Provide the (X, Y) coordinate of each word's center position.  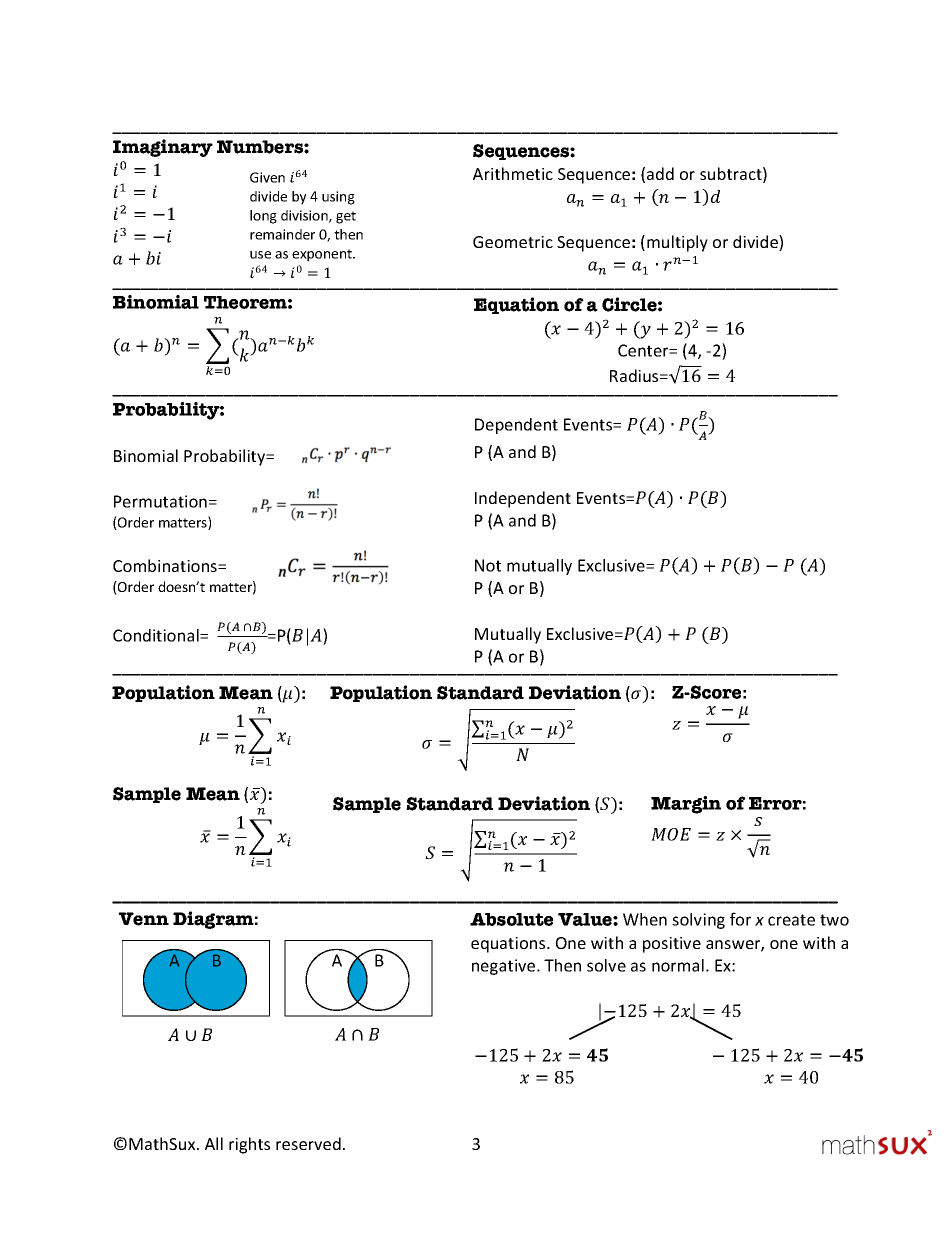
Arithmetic (513, 173)
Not (488, 565)
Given (267, 177)
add (660, 173)
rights (249, 1145)
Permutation (160, 501)
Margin (686, 805)
